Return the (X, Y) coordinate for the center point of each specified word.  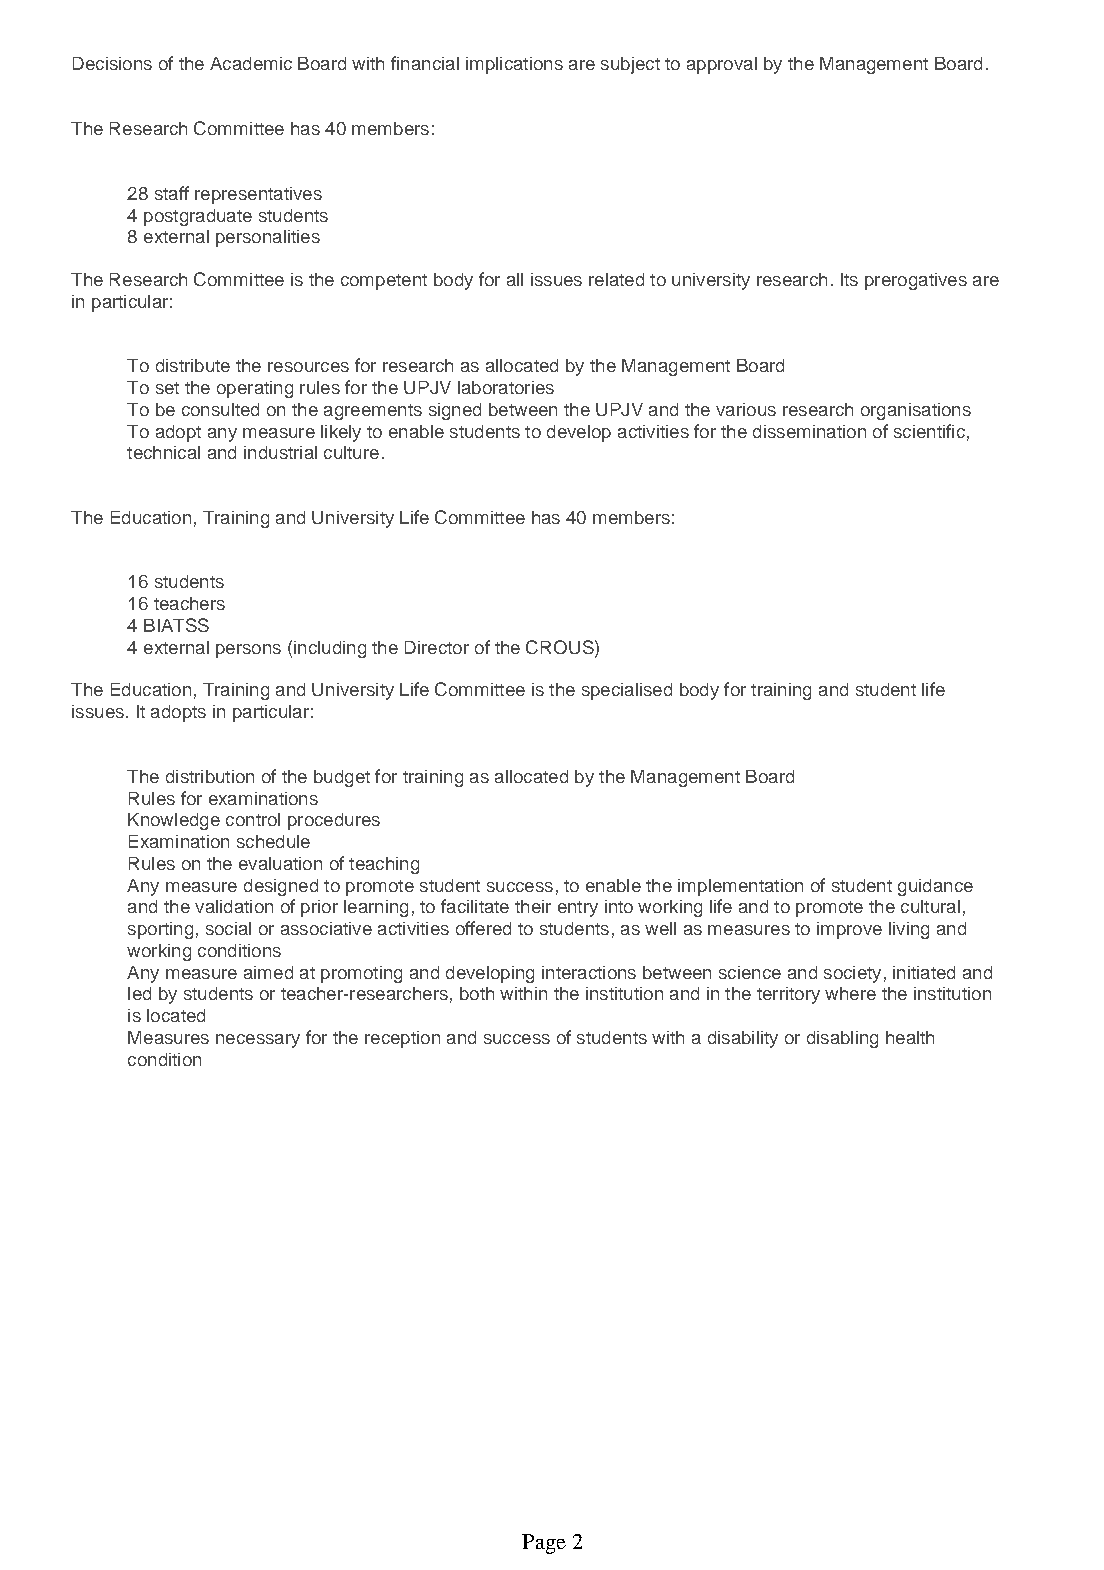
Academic (251, 63)
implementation (740, 887)
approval (722, 65)
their (533, 906)
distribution (210, 776)
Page (544, 1544)
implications (514, 65)
